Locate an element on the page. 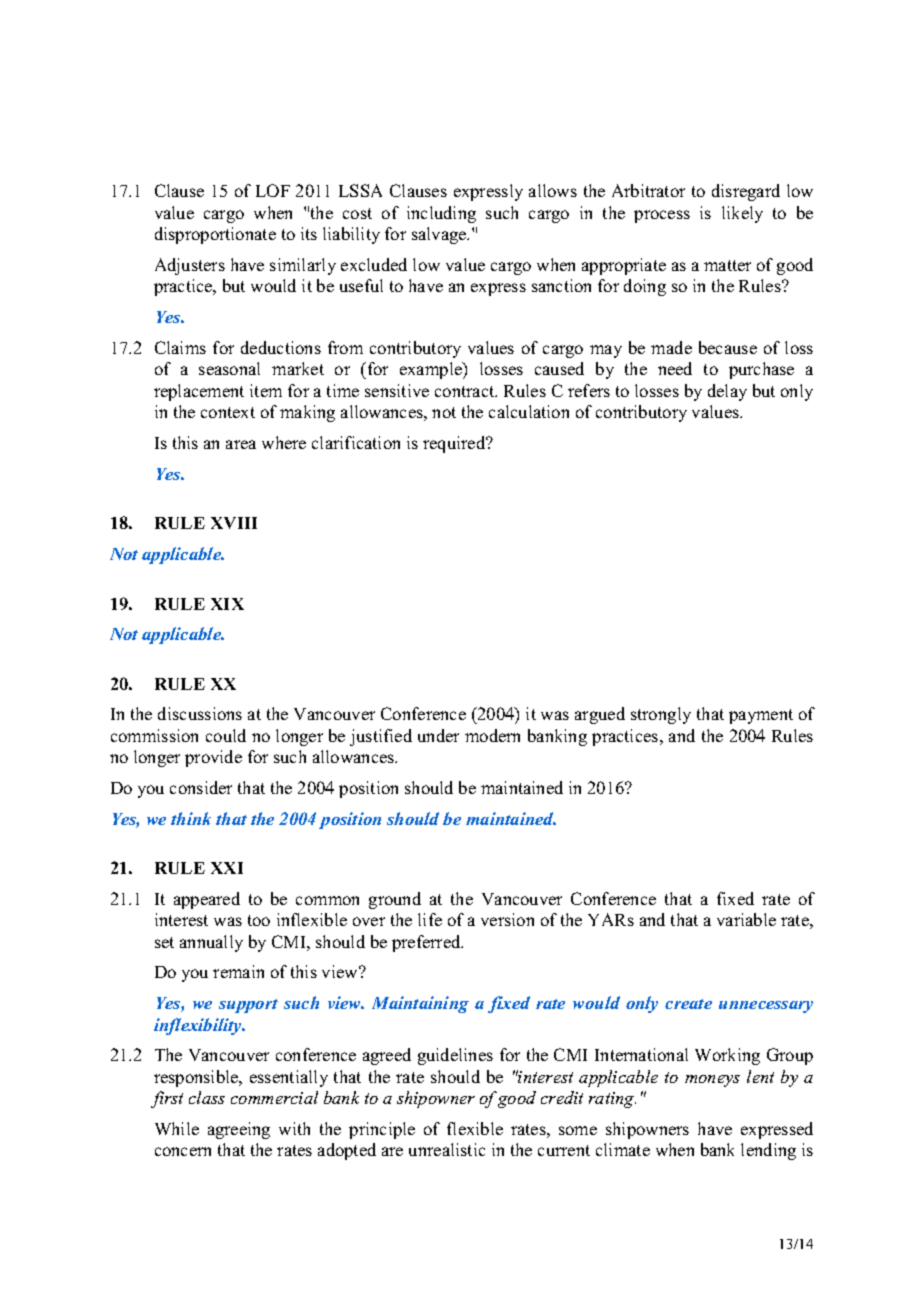 This image has height=1308, width=924. modern is located at coordinates (492, 735).
